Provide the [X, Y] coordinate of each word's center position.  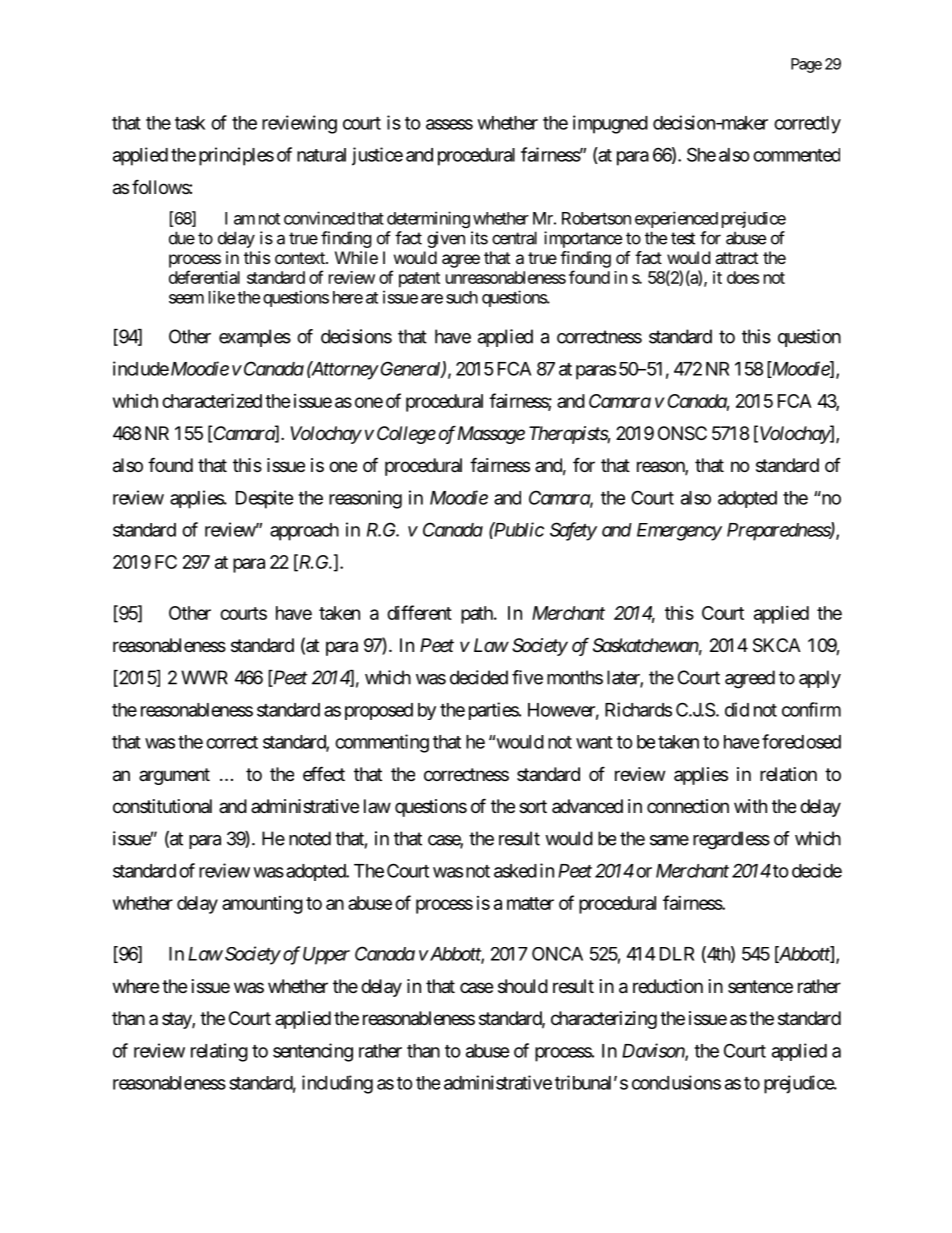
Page [806, 65]
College [406, 435]
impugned [610, 124]
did [737, 709]
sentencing [313, 1052]
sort [533, 806]
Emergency [679, 532]
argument [174, 776]
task [190, 123]
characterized [212, 400]
